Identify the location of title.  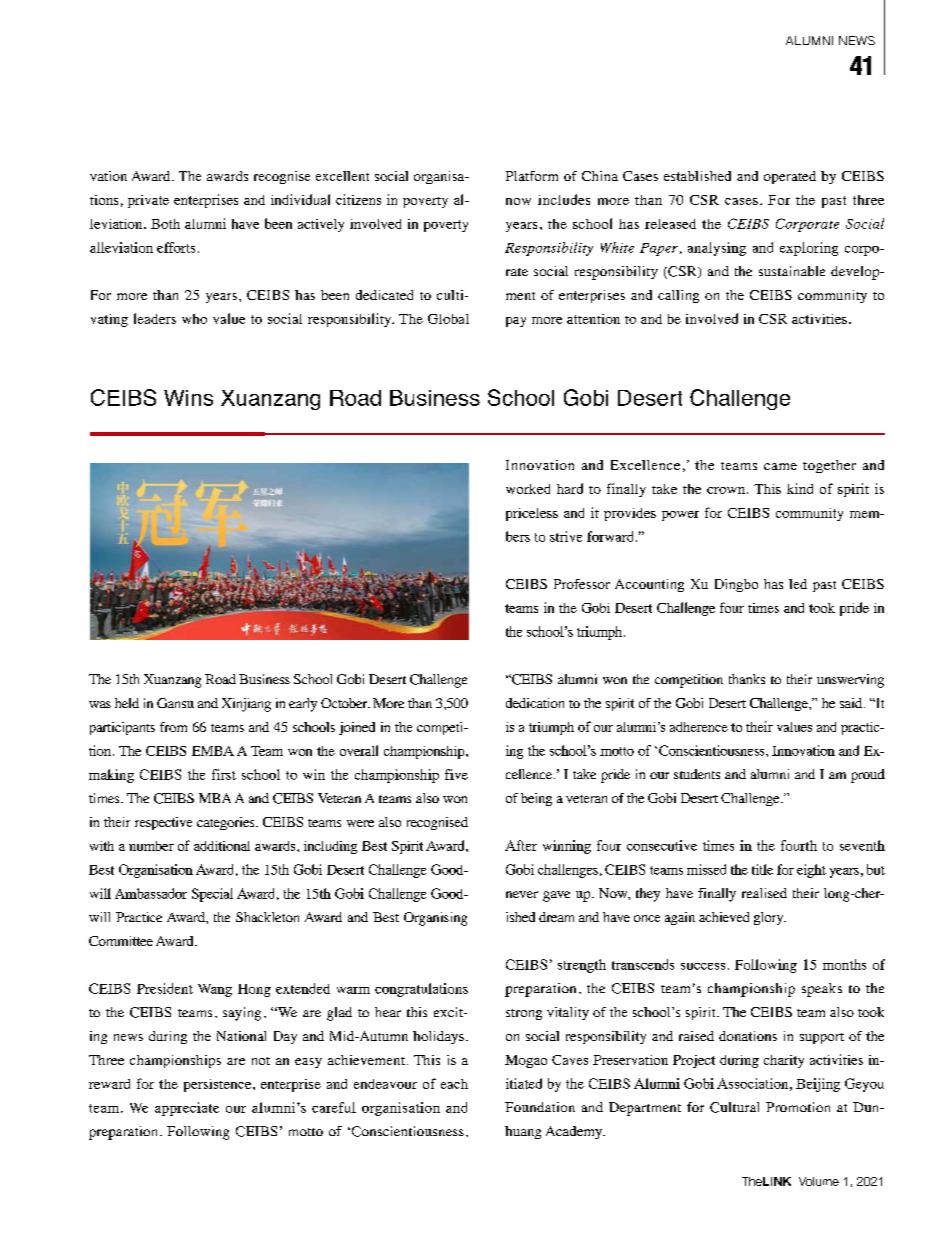
(762, 869).
